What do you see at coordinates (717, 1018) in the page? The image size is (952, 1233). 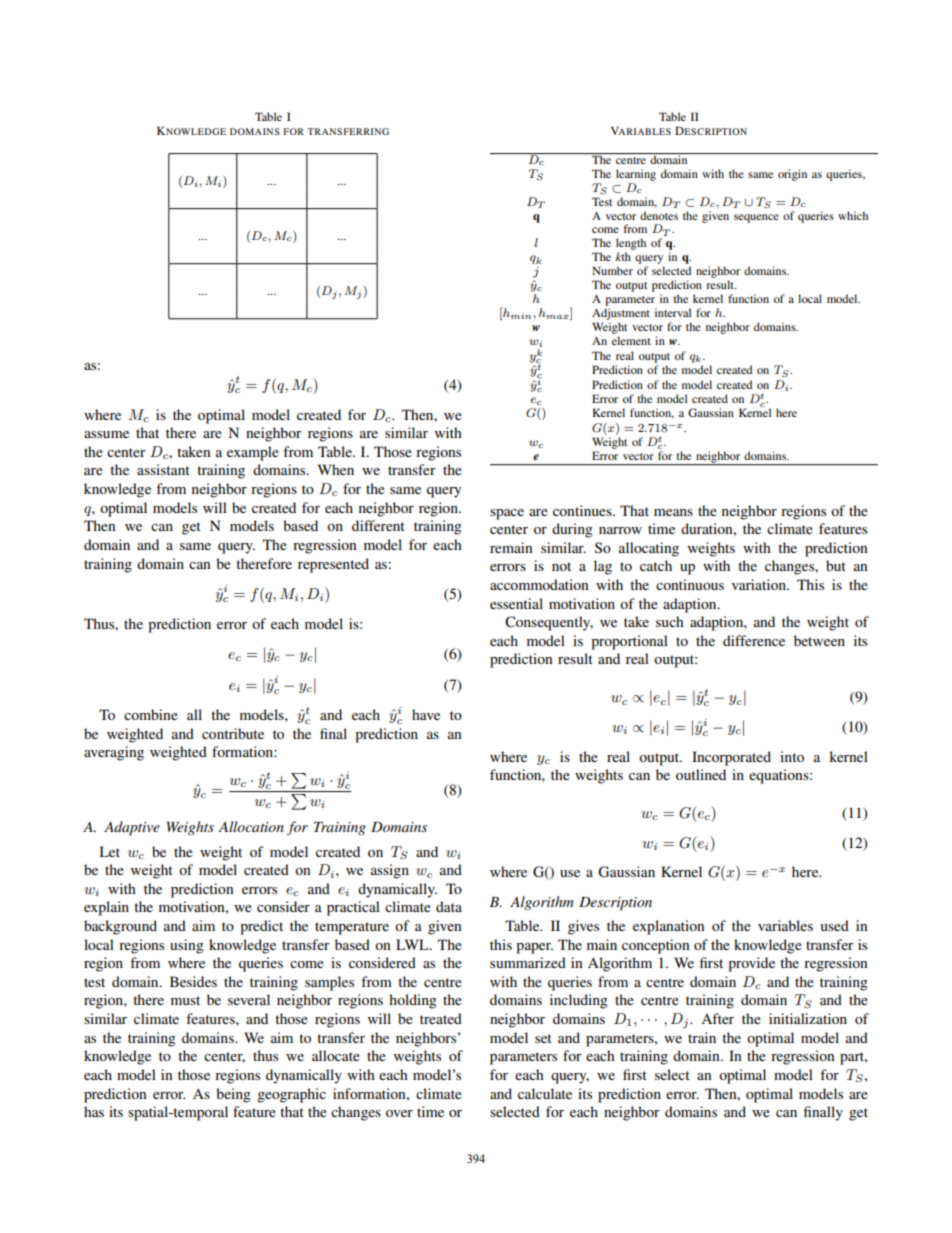 I see `After` at bounding box center [717, 1018].
